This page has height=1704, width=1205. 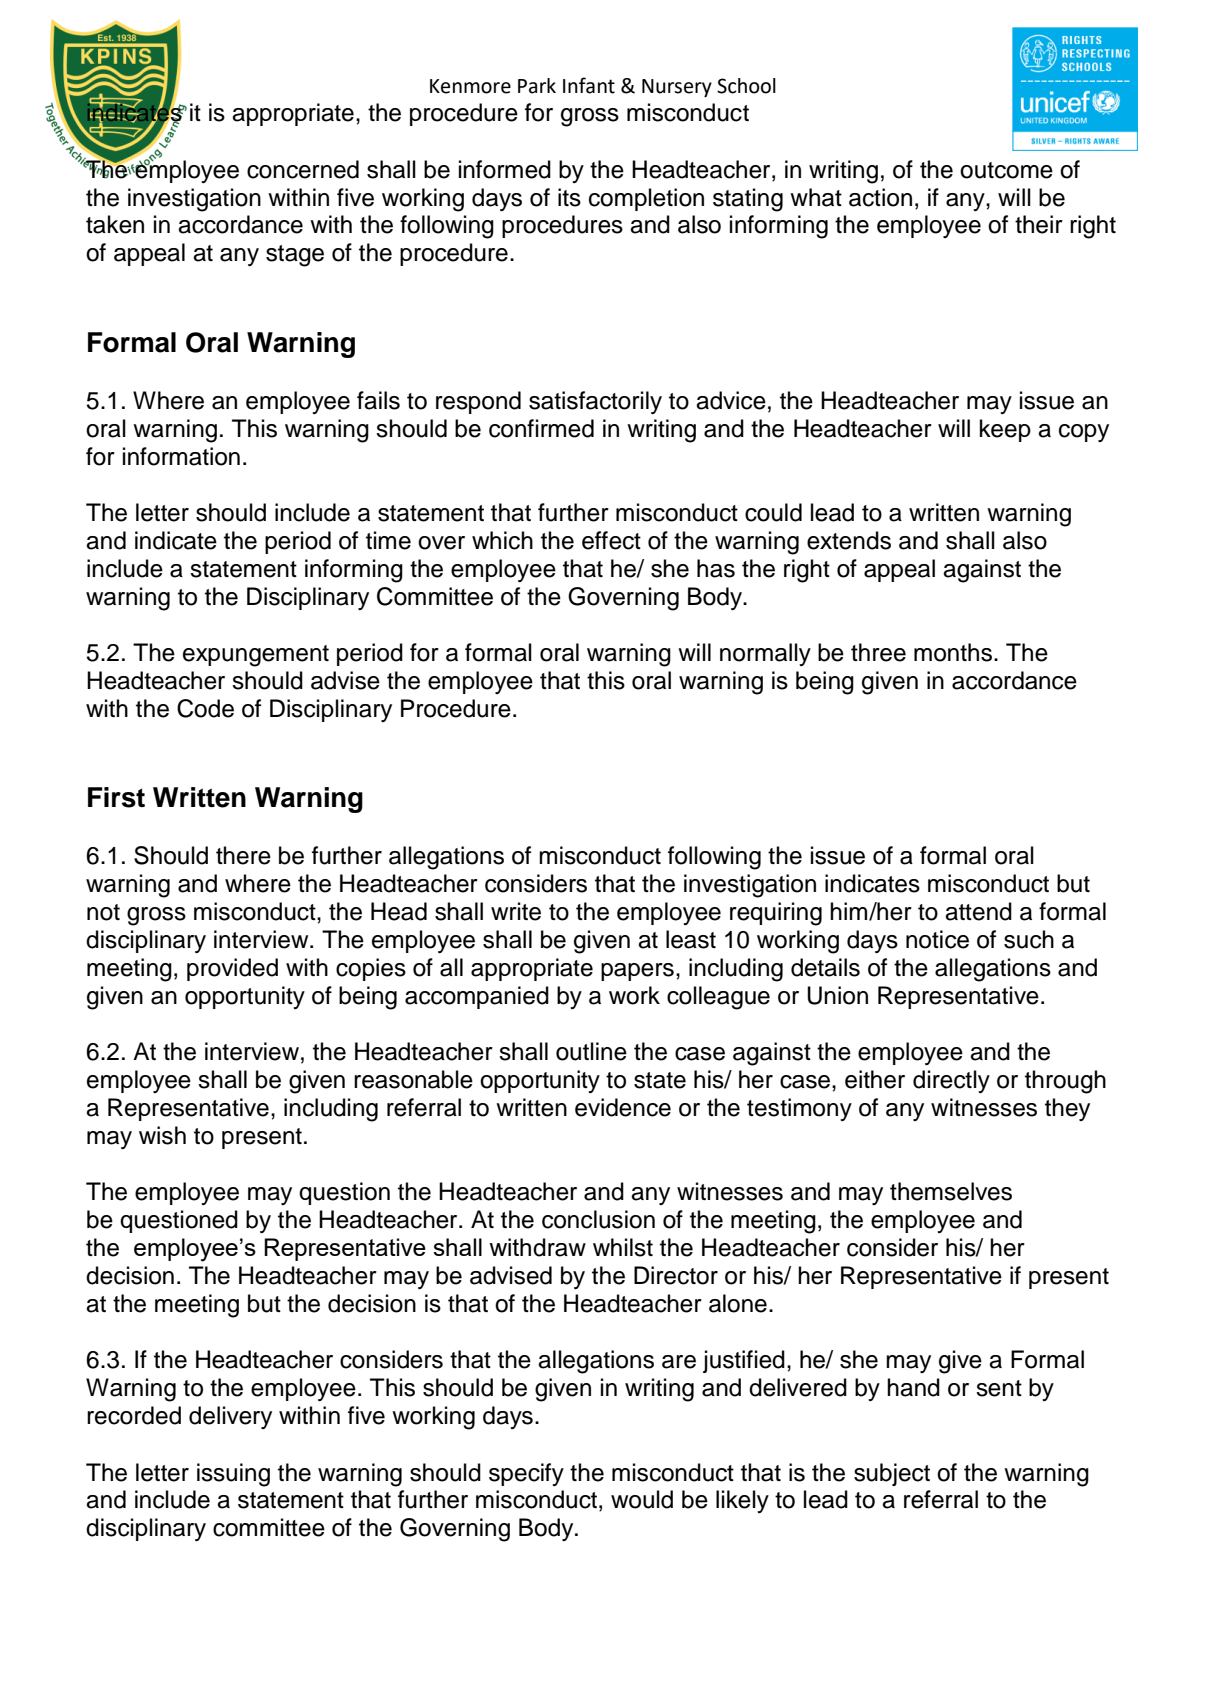 What do you see at coordinates (611, 540) in the page?
I see `effect` at bounding box center [611, 540].
